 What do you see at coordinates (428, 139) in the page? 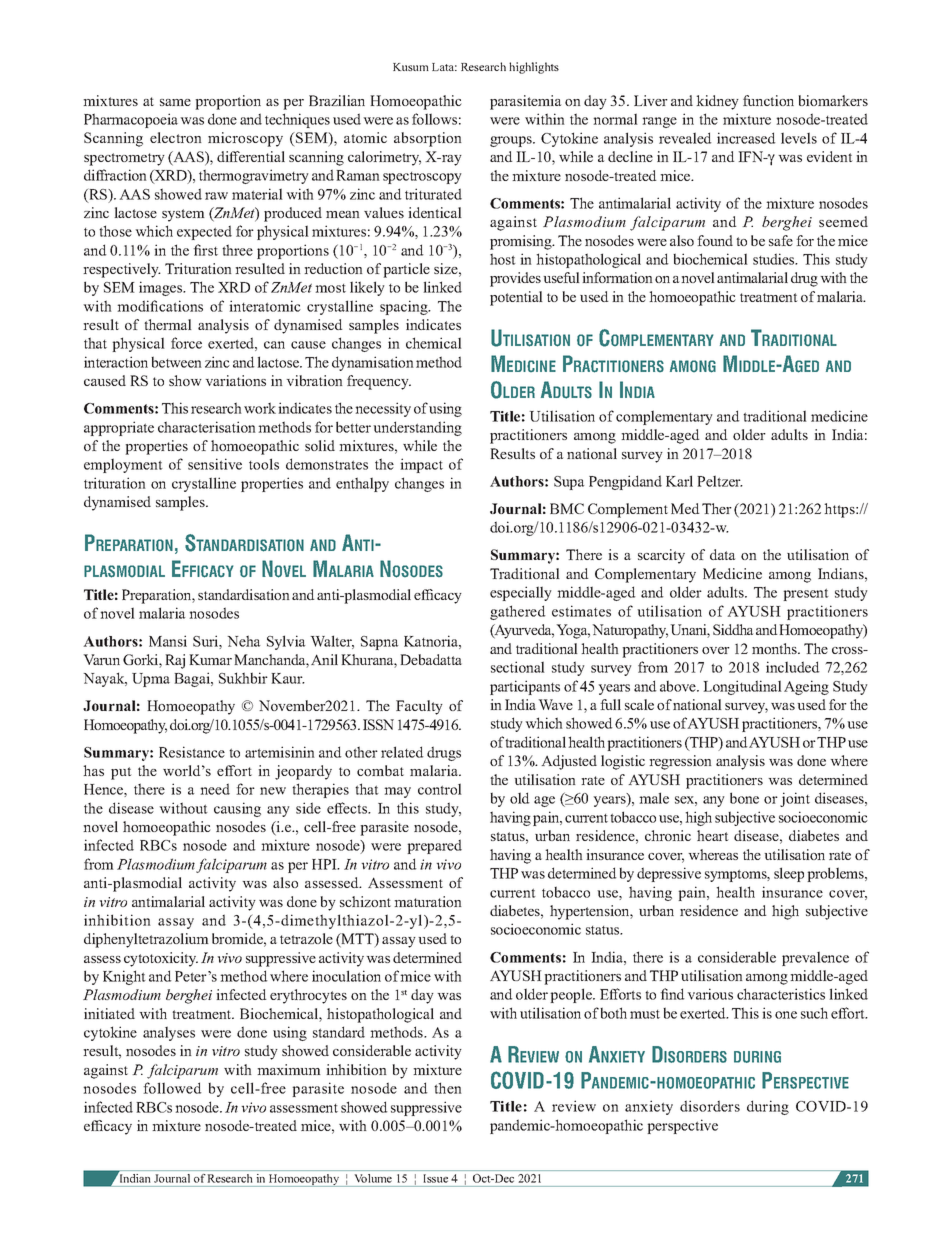
I see `absorption` at bounding box center [428, 139].
